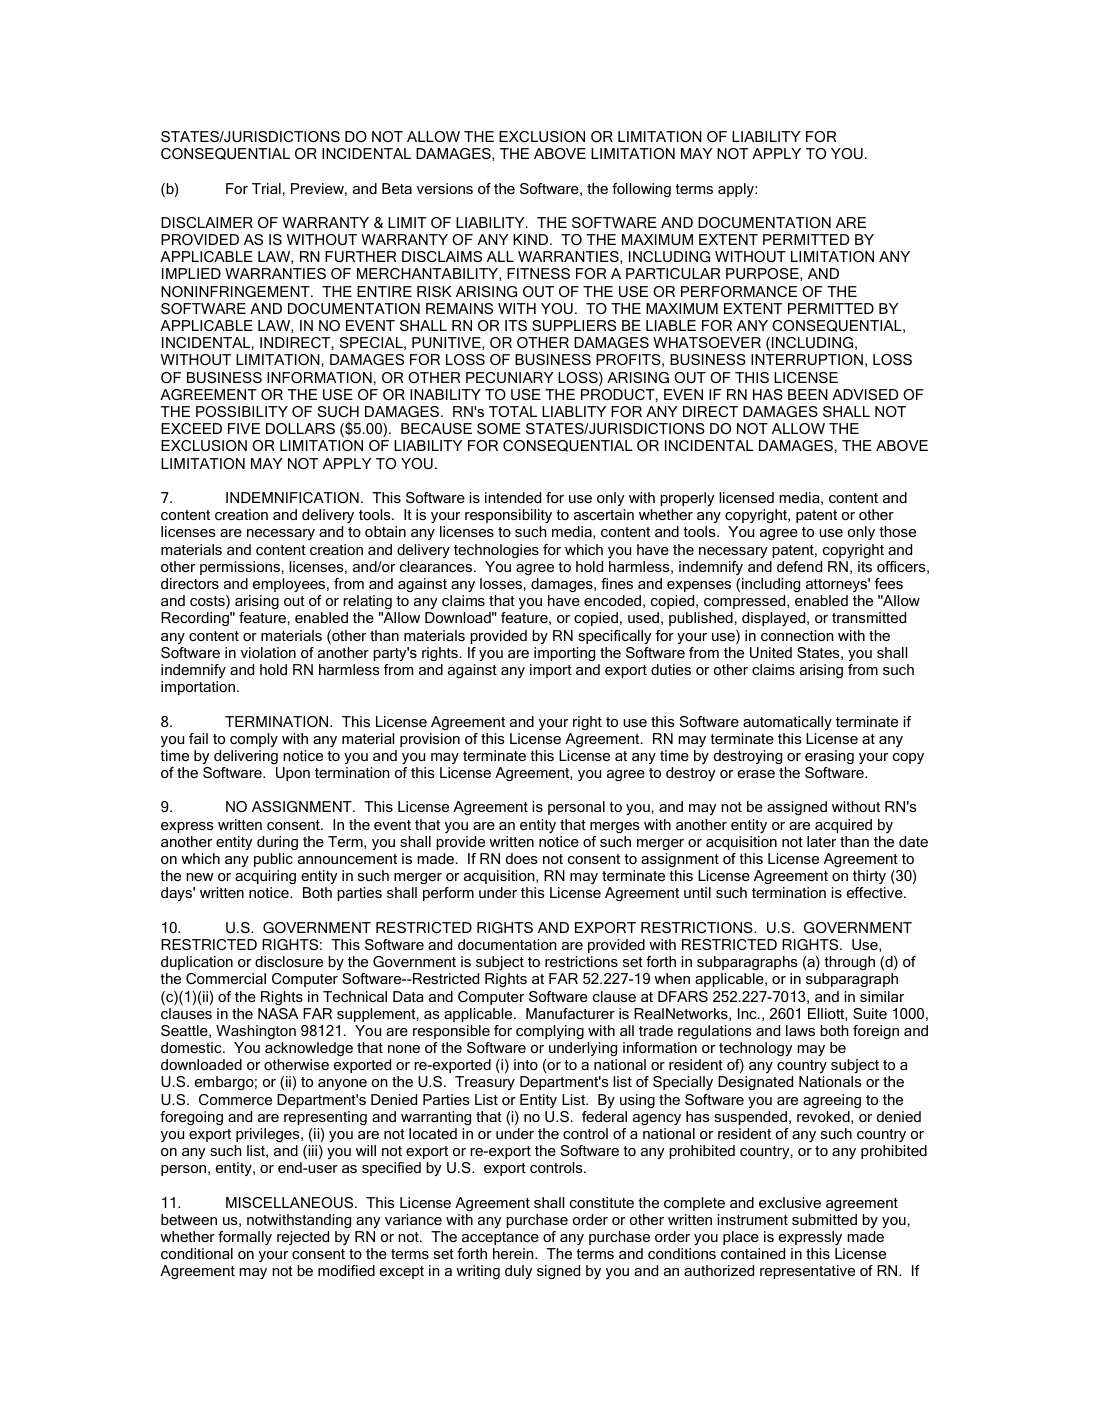  I want to click on Washington, so click(256, 1032).
